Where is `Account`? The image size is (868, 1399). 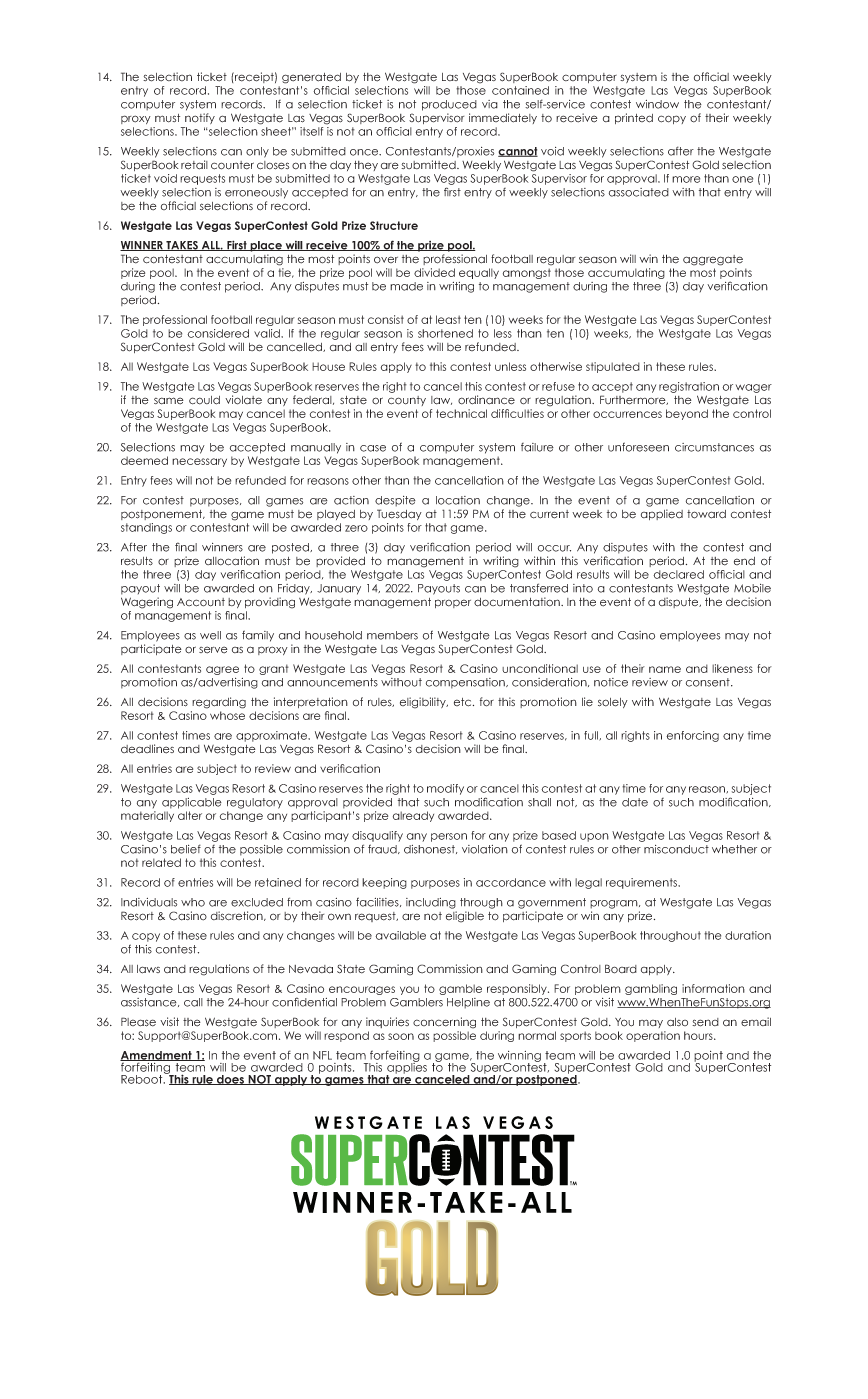 Account is located at coordinates (201, 602).
